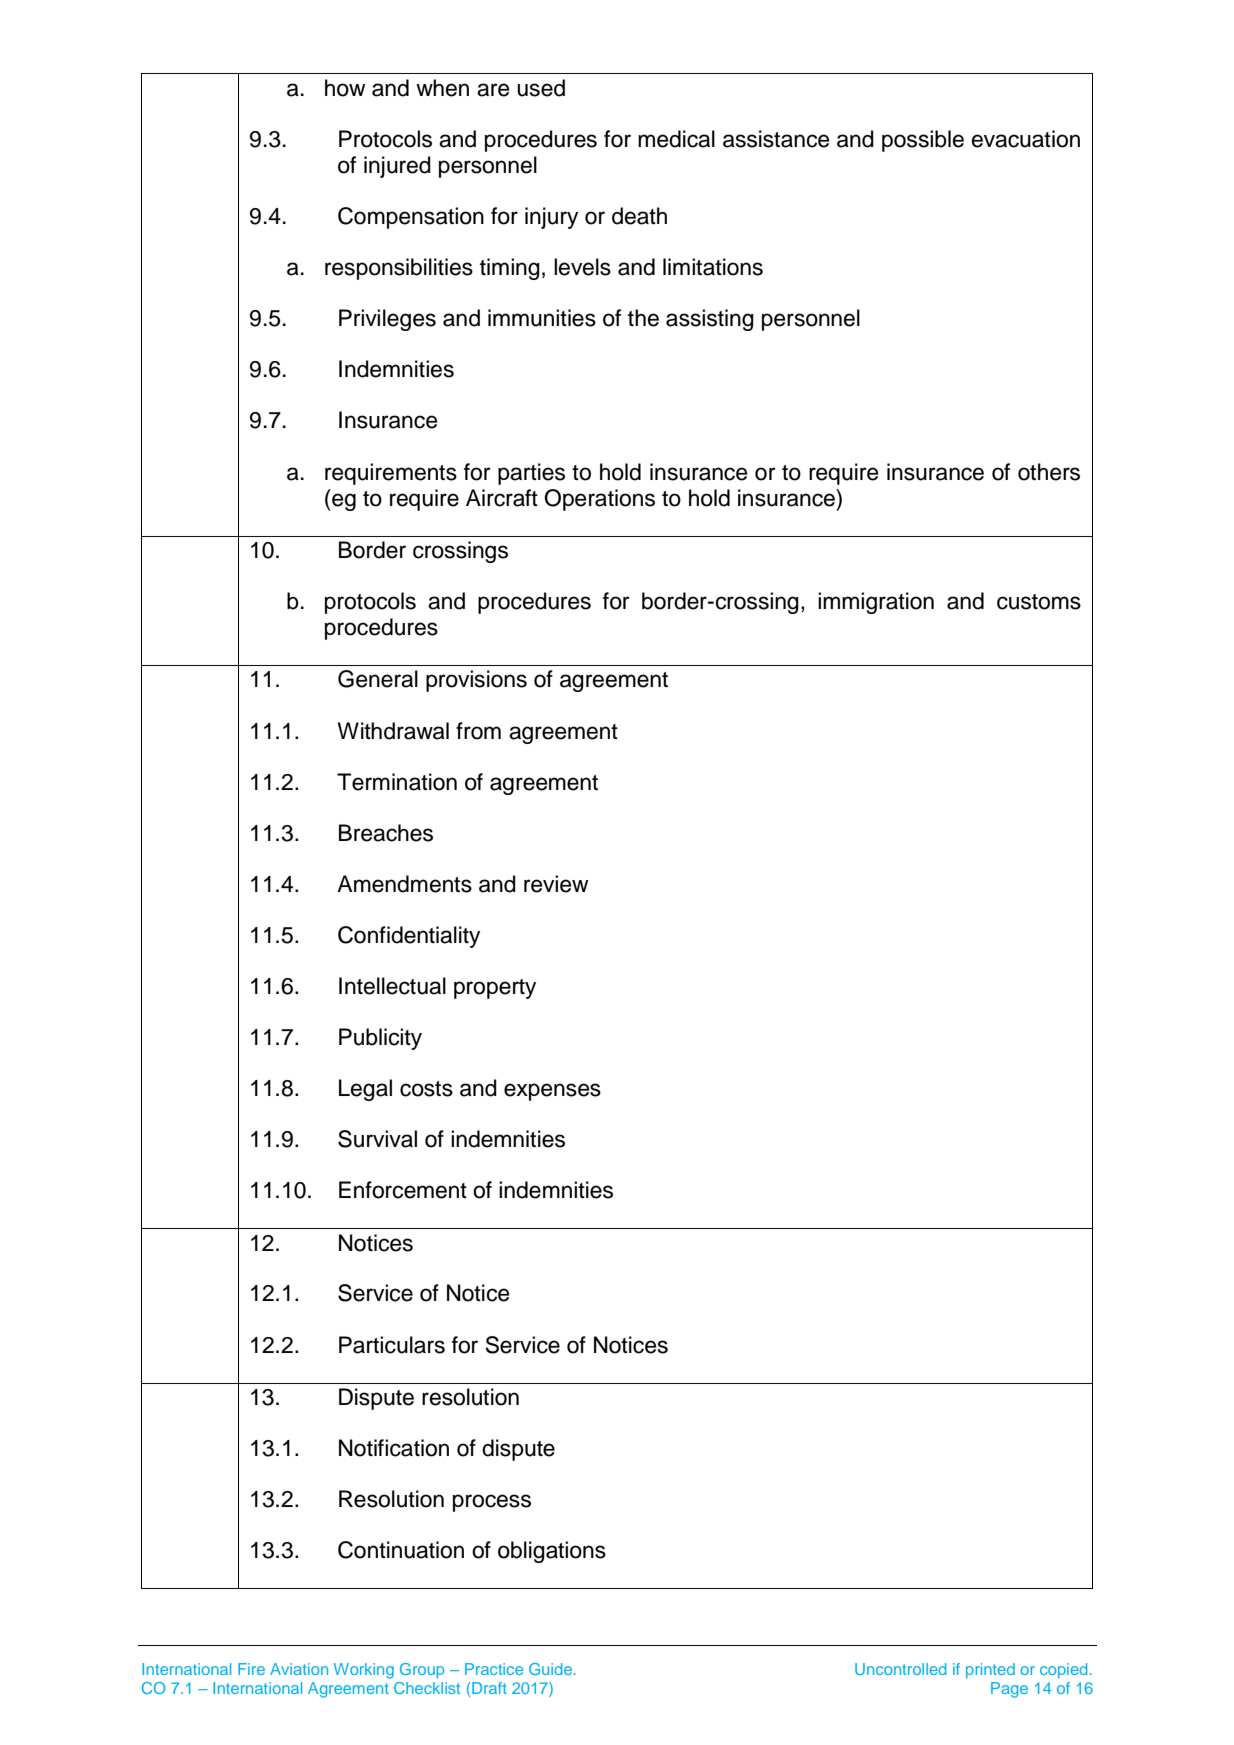 This page has height=1745, width=1234. Describe the element at coordinates (492, 1503) in the page. I see `process` at that location.
